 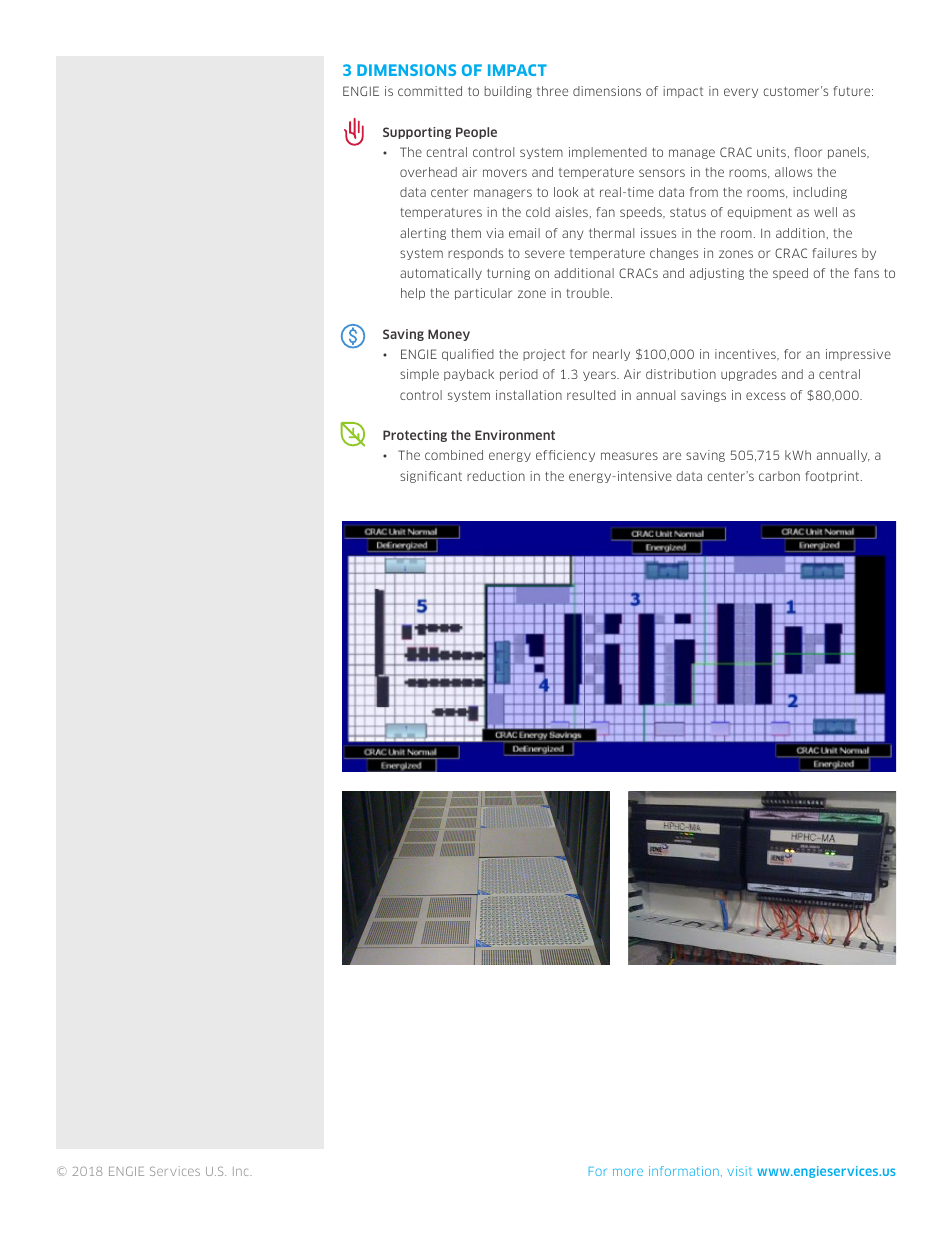 What do you see at coordinates (833, 477) in the page?
I see `footprint` at bounding box center [833, 477].
